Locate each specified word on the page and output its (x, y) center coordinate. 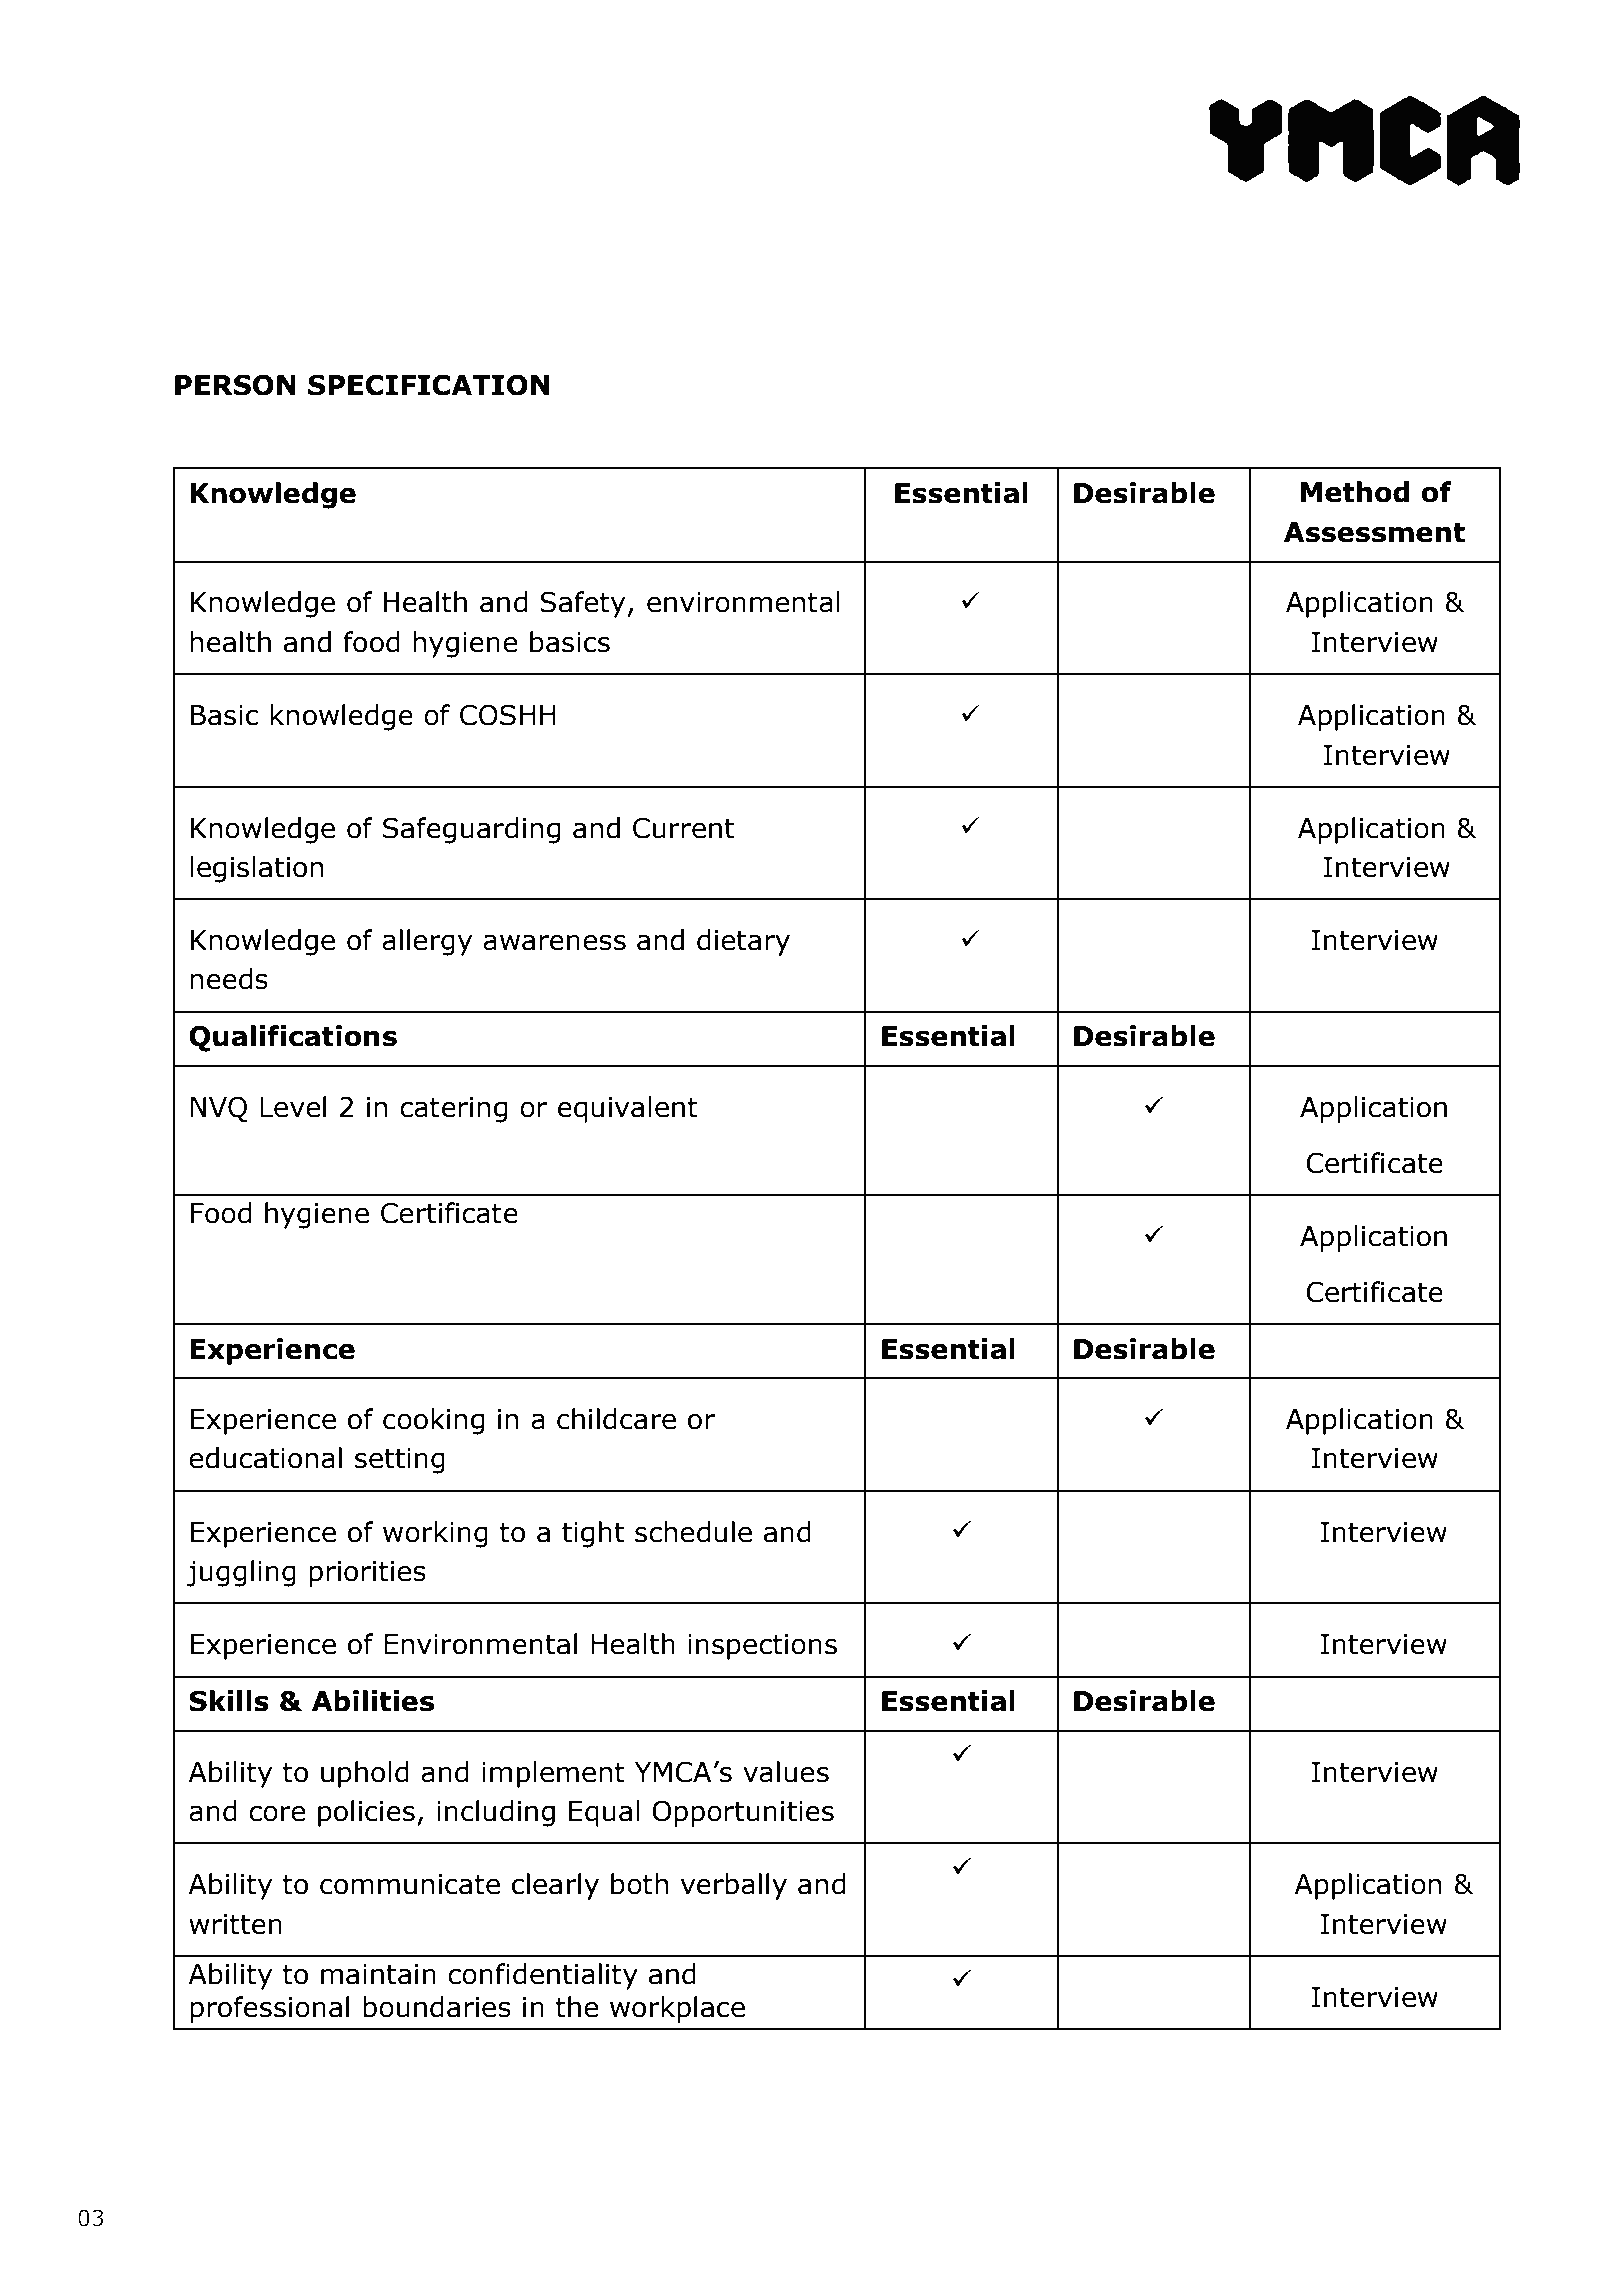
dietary (743, 942)
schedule (693, 1532)
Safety (582, 604)
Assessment (1374, 532)
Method (1355, 492)
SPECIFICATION (428, 385)
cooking (433, 1421)
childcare (616, 1419)
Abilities (373, 1701)
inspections (762, 1647)
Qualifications (293, 1038)
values (786, 1772)
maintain (378, 1974)
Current (684, 828)
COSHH (508, 715)
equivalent (628, 1109)
